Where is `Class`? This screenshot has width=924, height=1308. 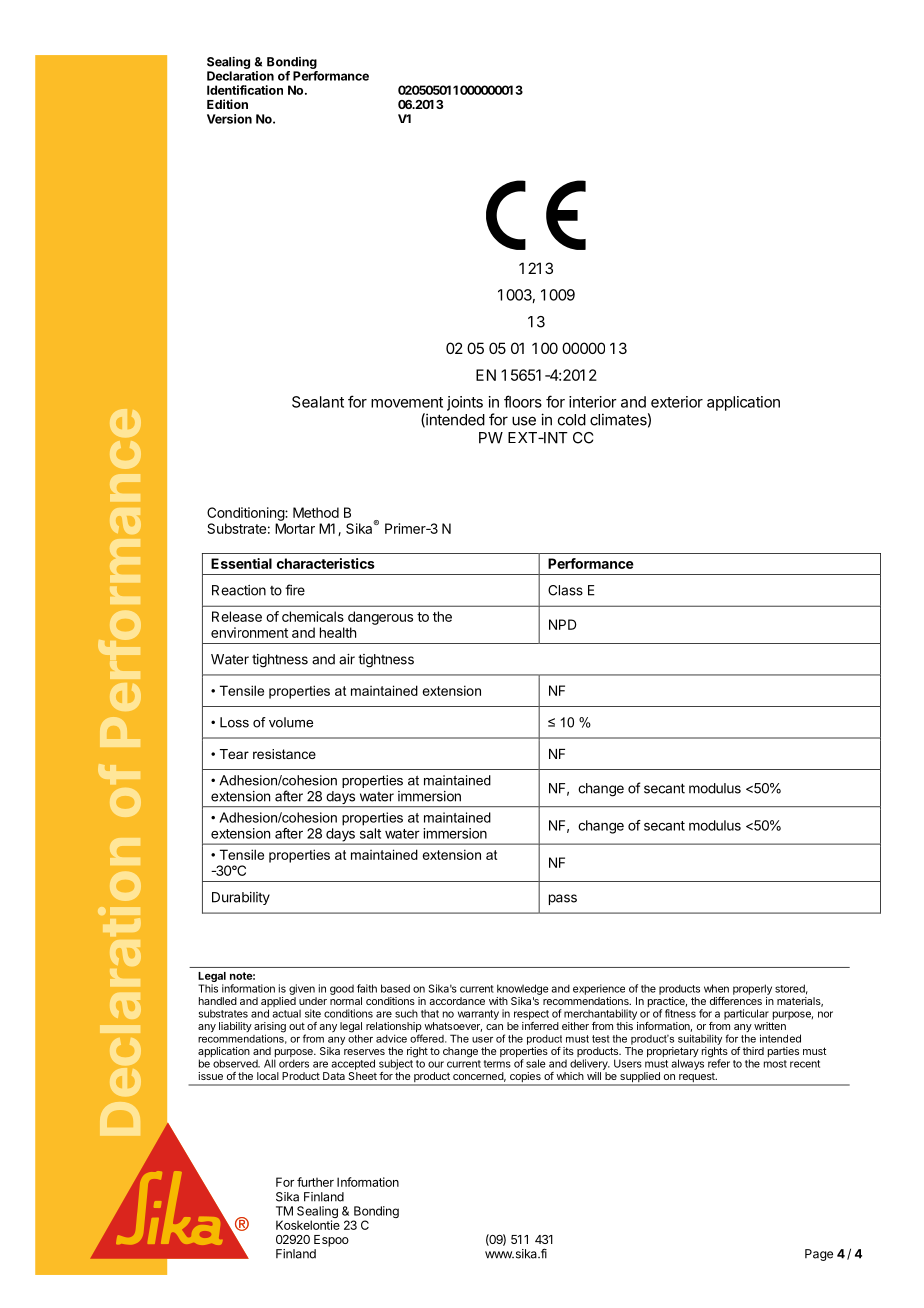
Class is located at coordinates (565, 590).
